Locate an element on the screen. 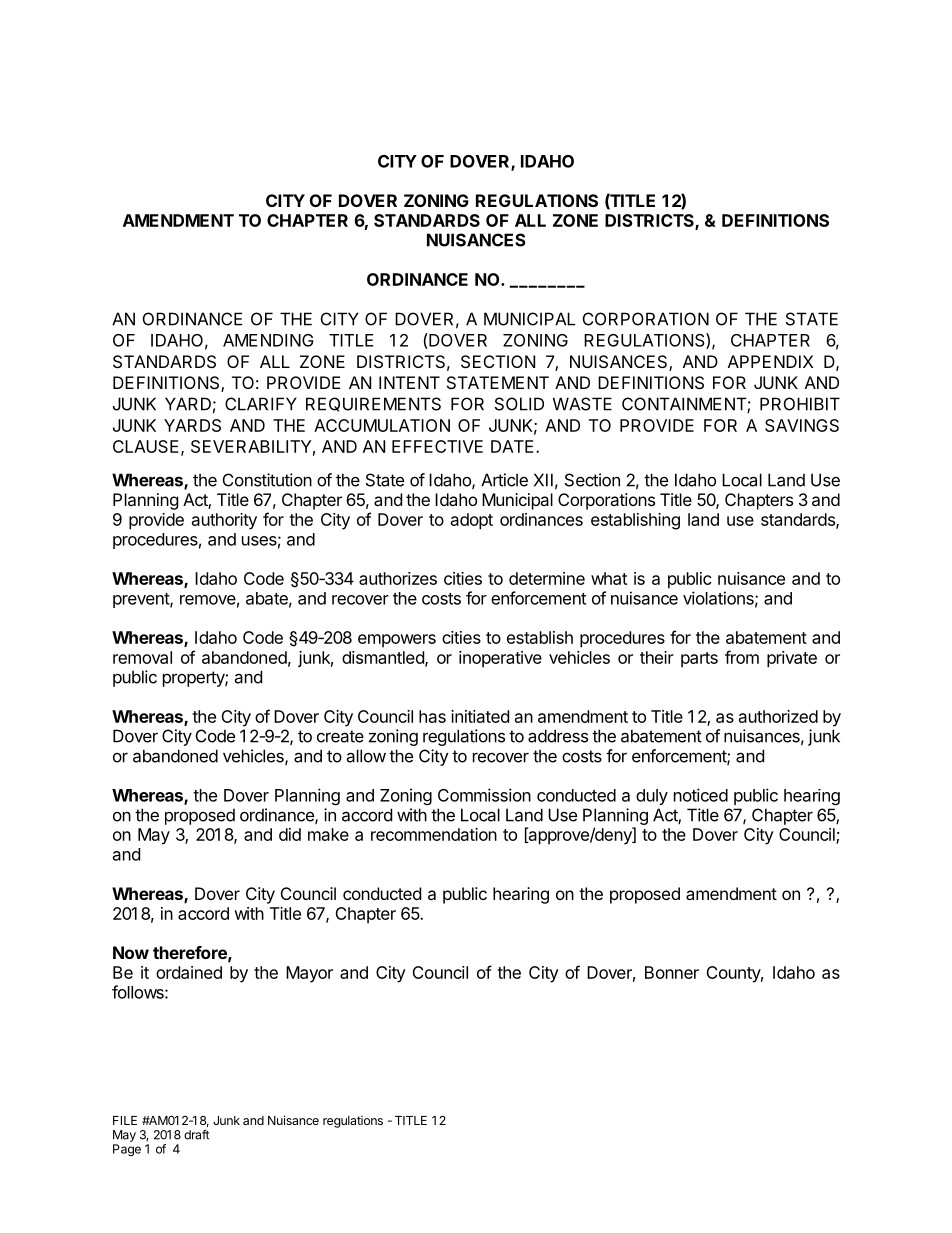 The image size is (952, 1233). authority is located at coordinates (224, 521).
